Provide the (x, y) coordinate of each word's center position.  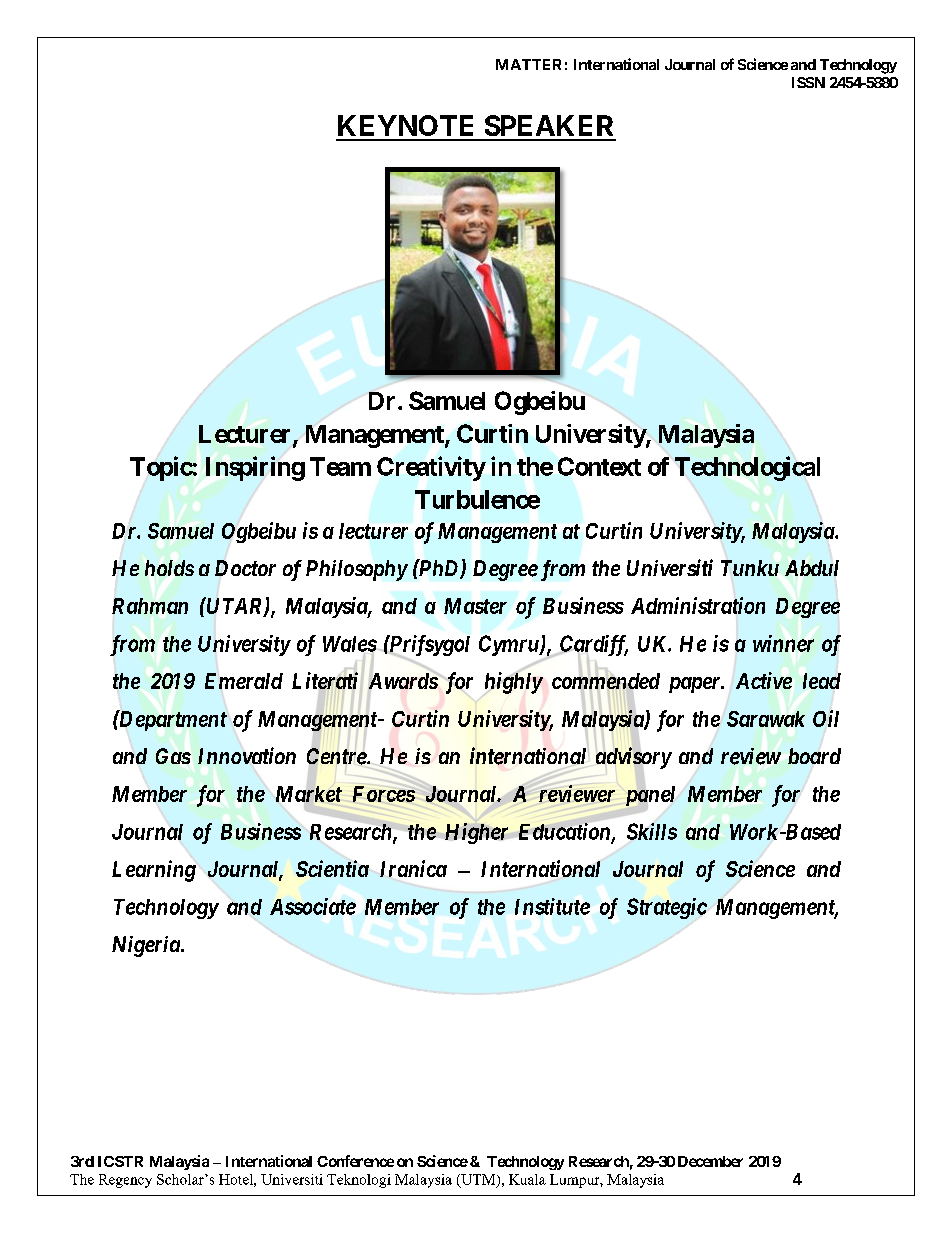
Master (475, 606)
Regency (125, 1181)
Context (599, 466)
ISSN (808, 82)
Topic (161, 468)
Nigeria (146, 946)
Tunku (750, 568)
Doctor (245, 568)
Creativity (431, 468)
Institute (552, 906)
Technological (747, 468)
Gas (173, 756)
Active (764, 680)
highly (514, 683)
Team (340, 466)
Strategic (667, 908)
